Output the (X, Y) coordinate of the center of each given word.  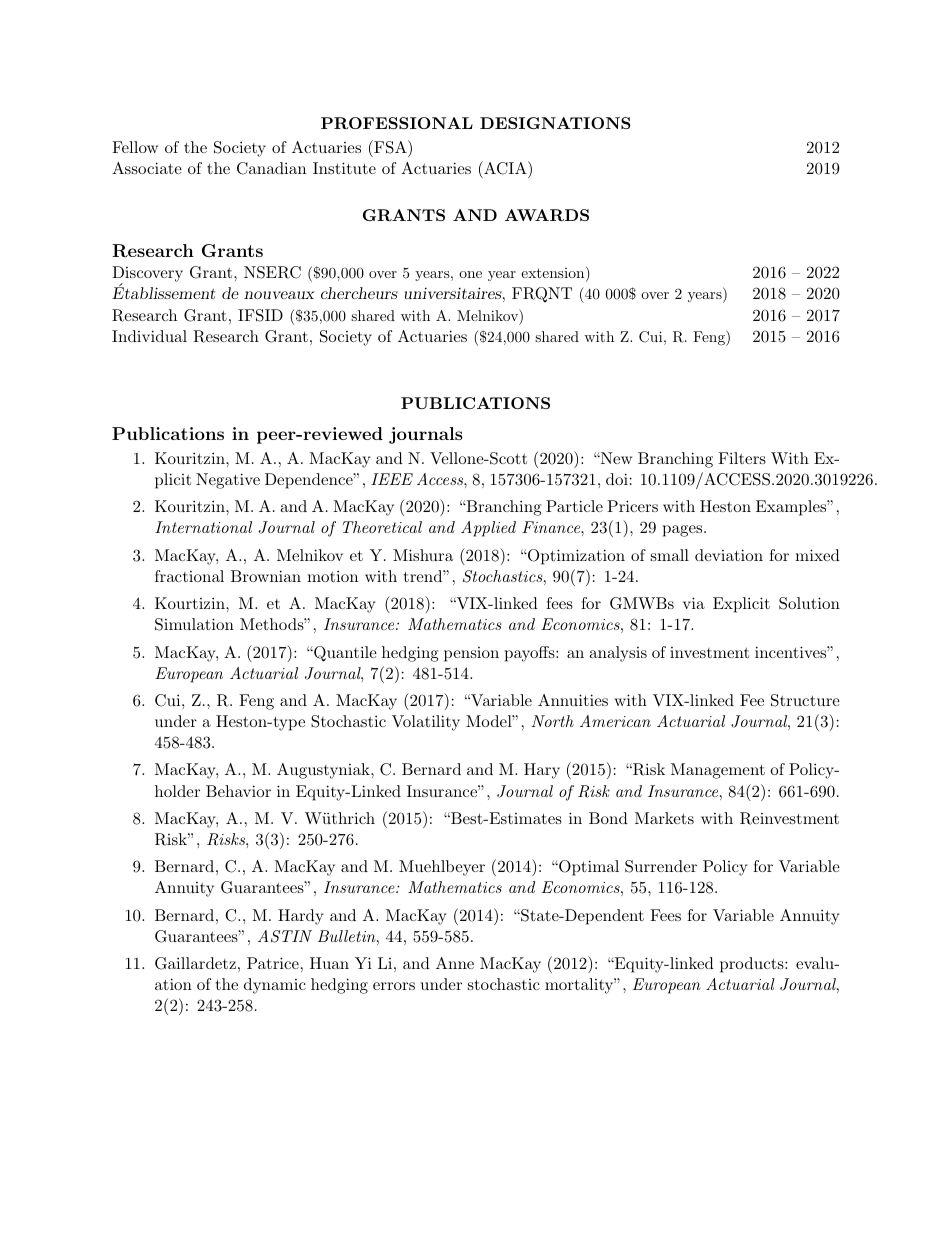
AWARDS (547, 215)
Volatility (426, 723)
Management (718, 771)
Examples (792, 508)
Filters (742, 458)
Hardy (301, 917)
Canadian (271, 168)
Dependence (310, 481)
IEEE (392, 479)
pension (471, 654)
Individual (149, 336)
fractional (189, 576)
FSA (390, 147)
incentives (791, 652)
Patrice (273, 963)
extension (554, 274)
